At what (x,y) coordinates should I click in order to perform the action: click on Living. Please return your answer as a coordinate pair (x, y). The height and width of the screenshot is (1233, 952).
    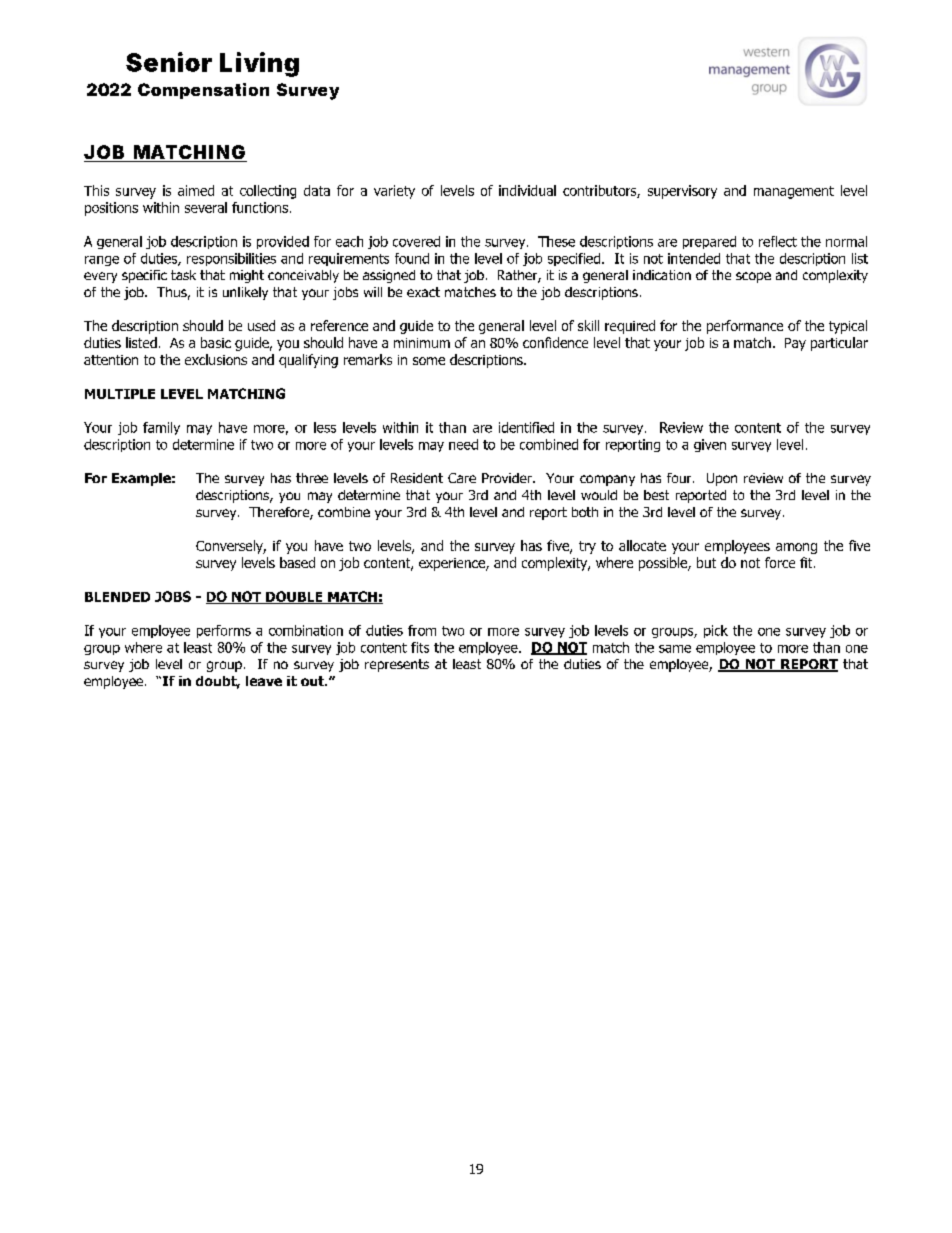
    Looking at the image, I should click on (259, 64).
